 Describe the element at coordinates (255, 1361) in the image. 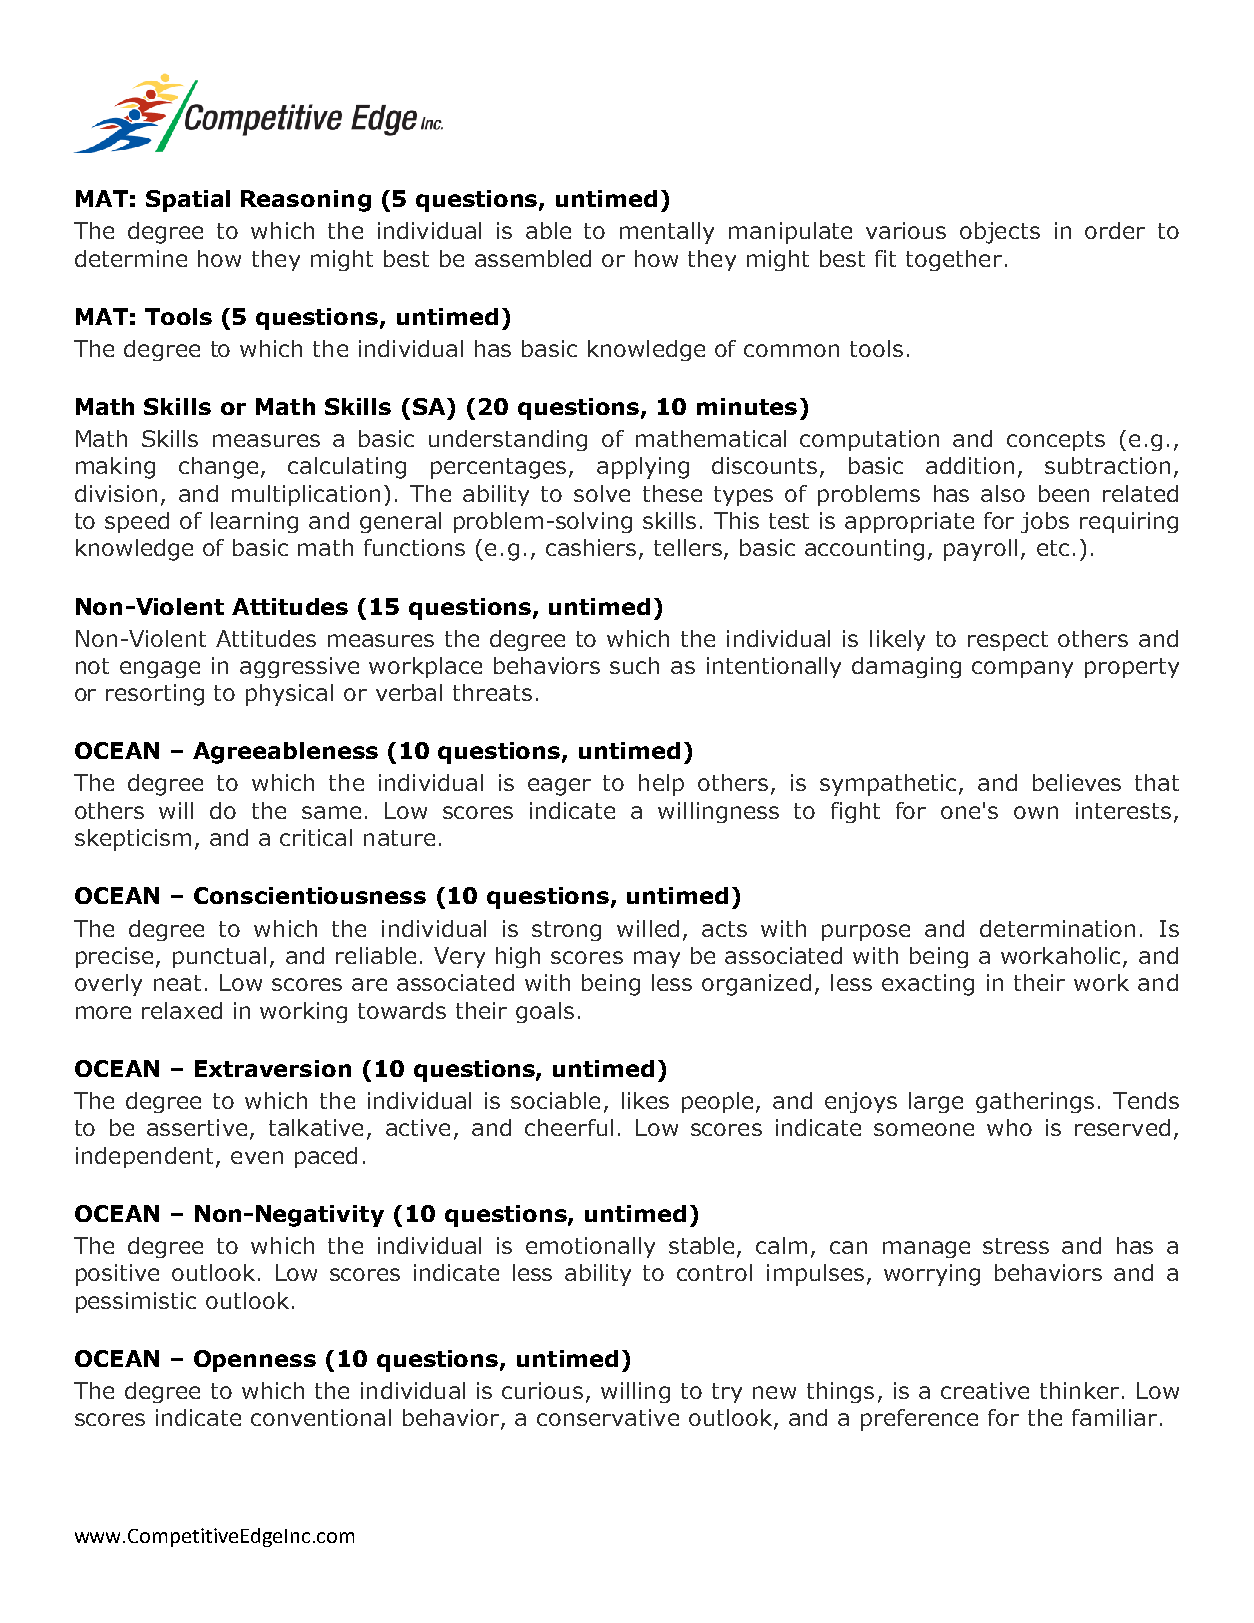

I see `Openness` at that location.
